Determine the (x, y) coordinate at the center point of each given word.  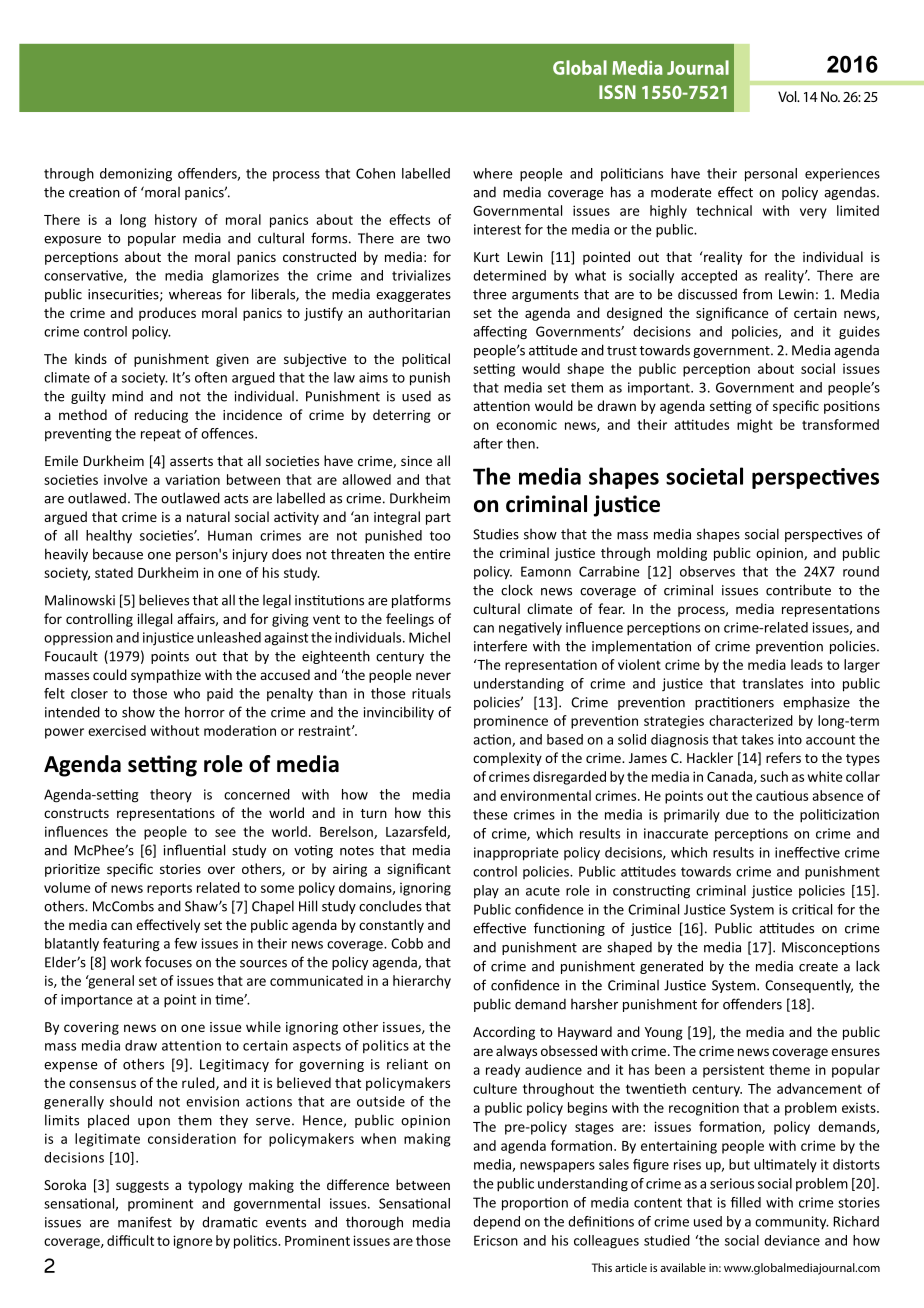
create (818, 967)
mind (127, 396)
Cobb (407, 943)
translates (772, 683)
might (755, 426)
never (433, 676)
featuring (131, 945)
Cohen (375, 173)
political (426, 360)
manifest (145, 1222)
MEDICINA (689, 67)
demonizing (136, 175)
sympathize (166, 676)
